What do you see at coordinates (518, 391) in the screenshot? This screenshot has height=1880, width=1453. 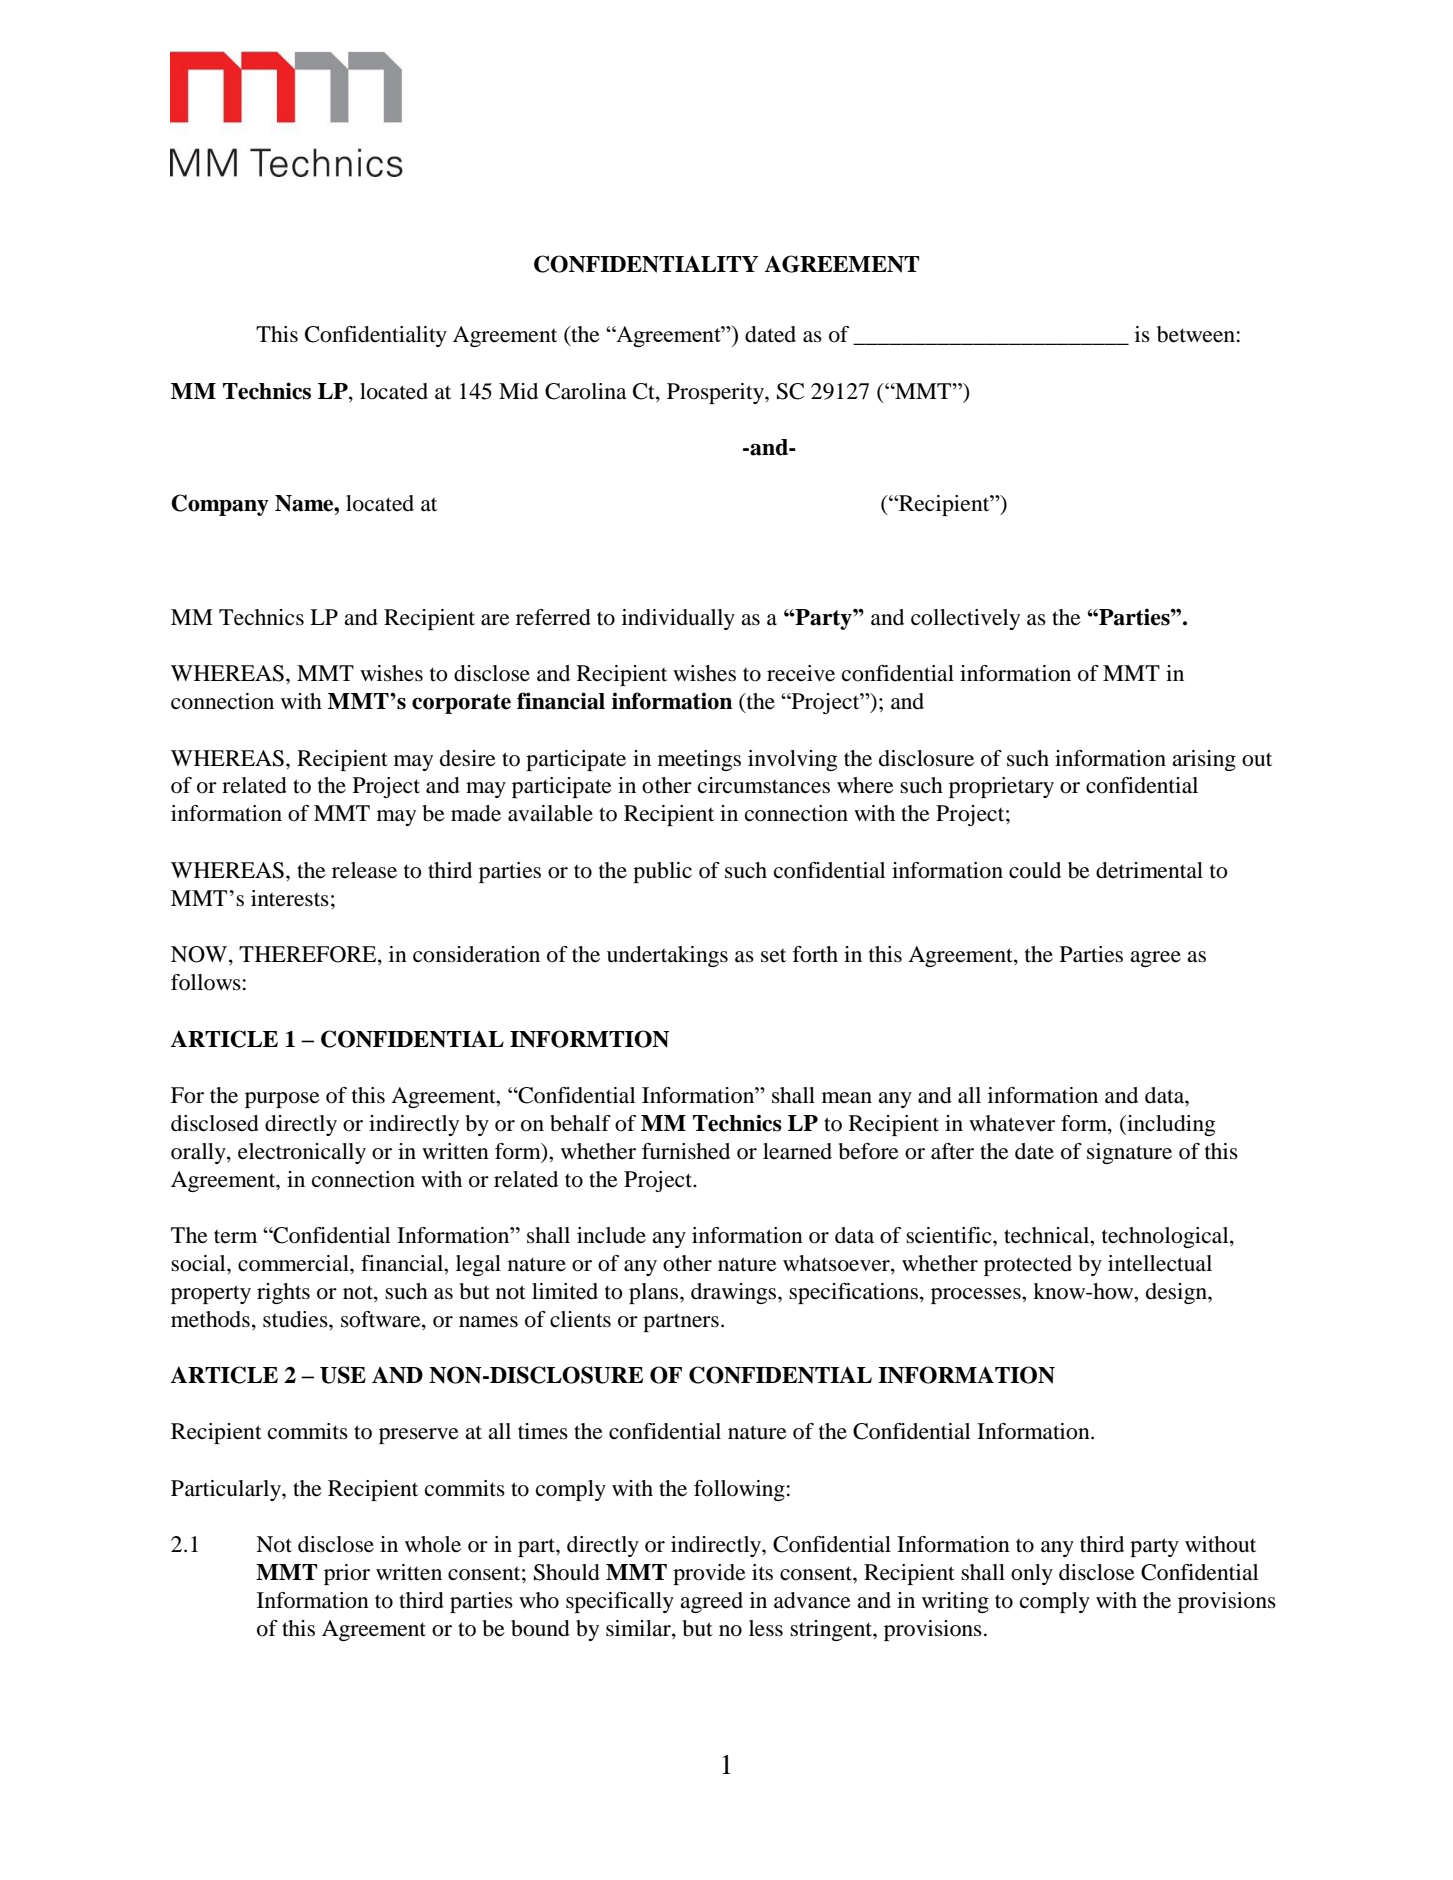 I see `Mid` at bounding box center [518, 391].
